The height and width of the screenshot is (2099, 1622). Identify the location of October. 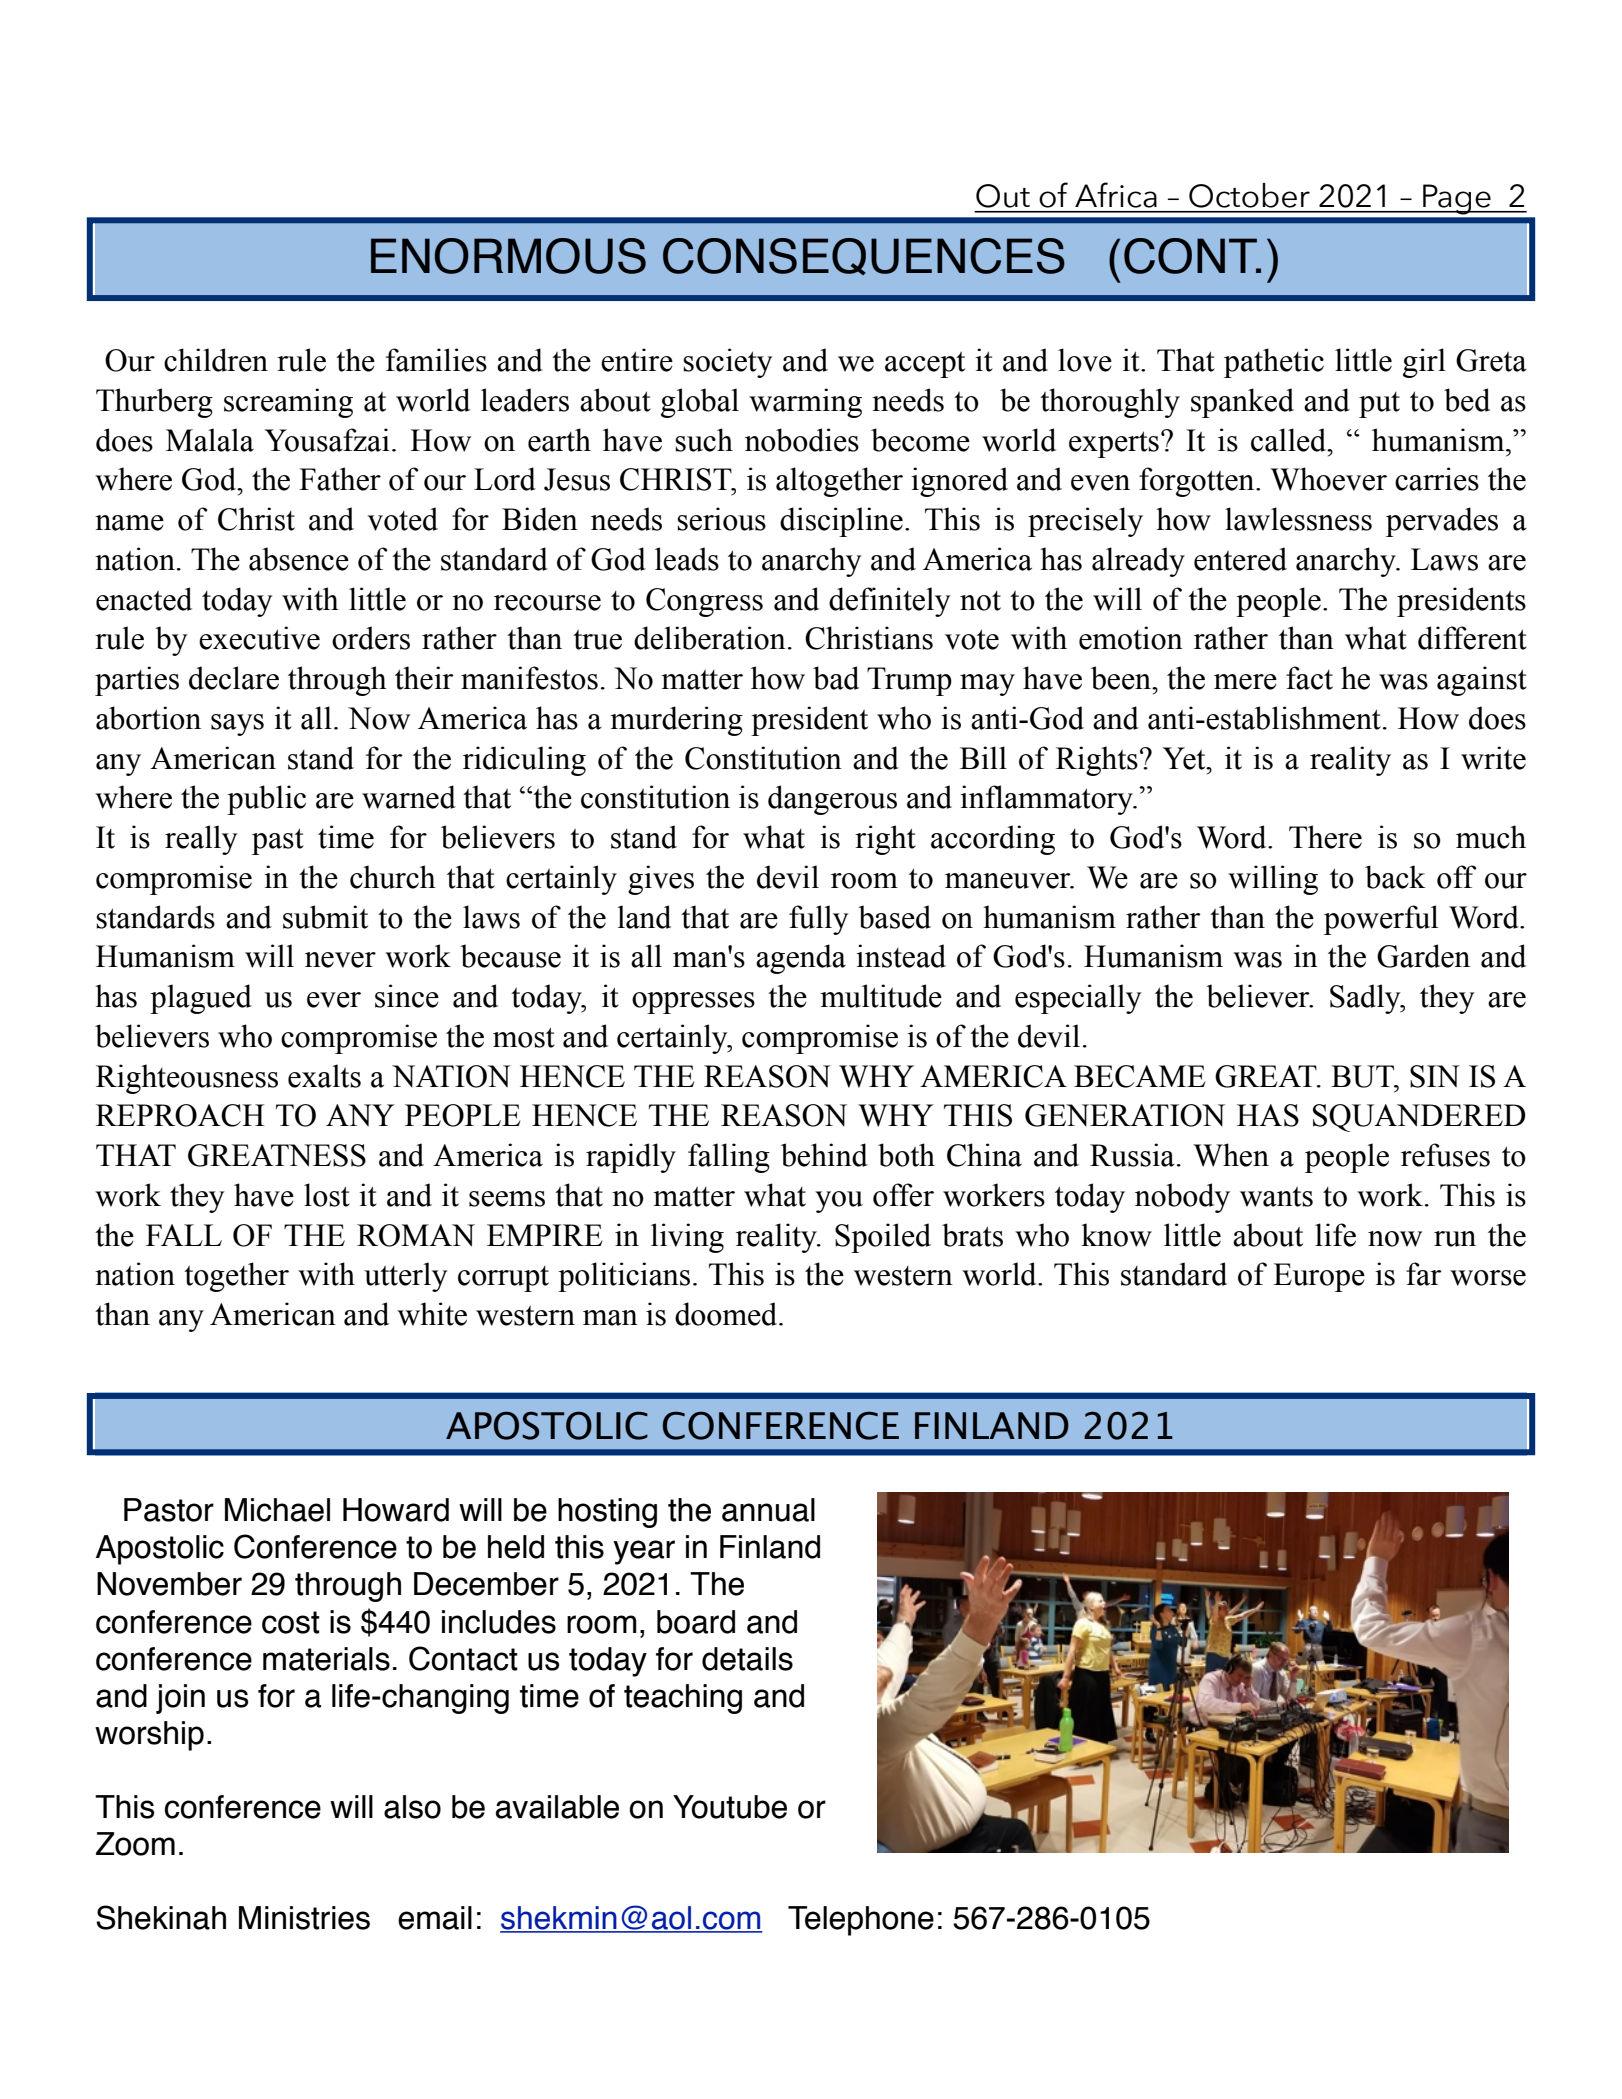
(1249, 195).
